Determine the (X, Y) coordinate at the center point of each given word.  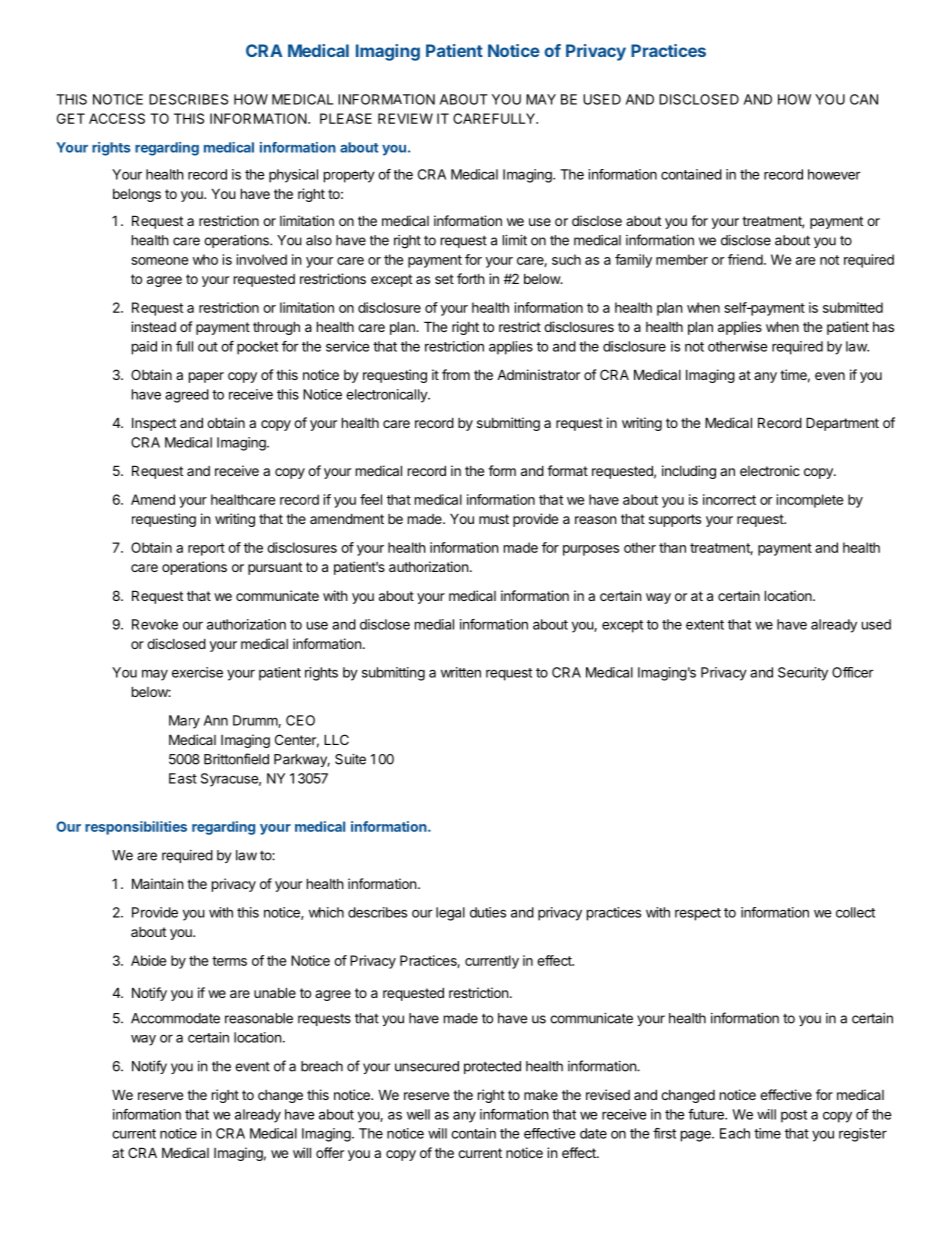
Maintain (157, 883)
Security (803, 674)
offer (330, 1152)
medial (434, 624)
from (456, 374)
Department (842, 424)
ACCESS (117, 118)
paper (206, 377)
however (834, 174)
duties (488, 912)
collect (855, 912)
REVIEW (405, 118)
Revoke (155, 624)
